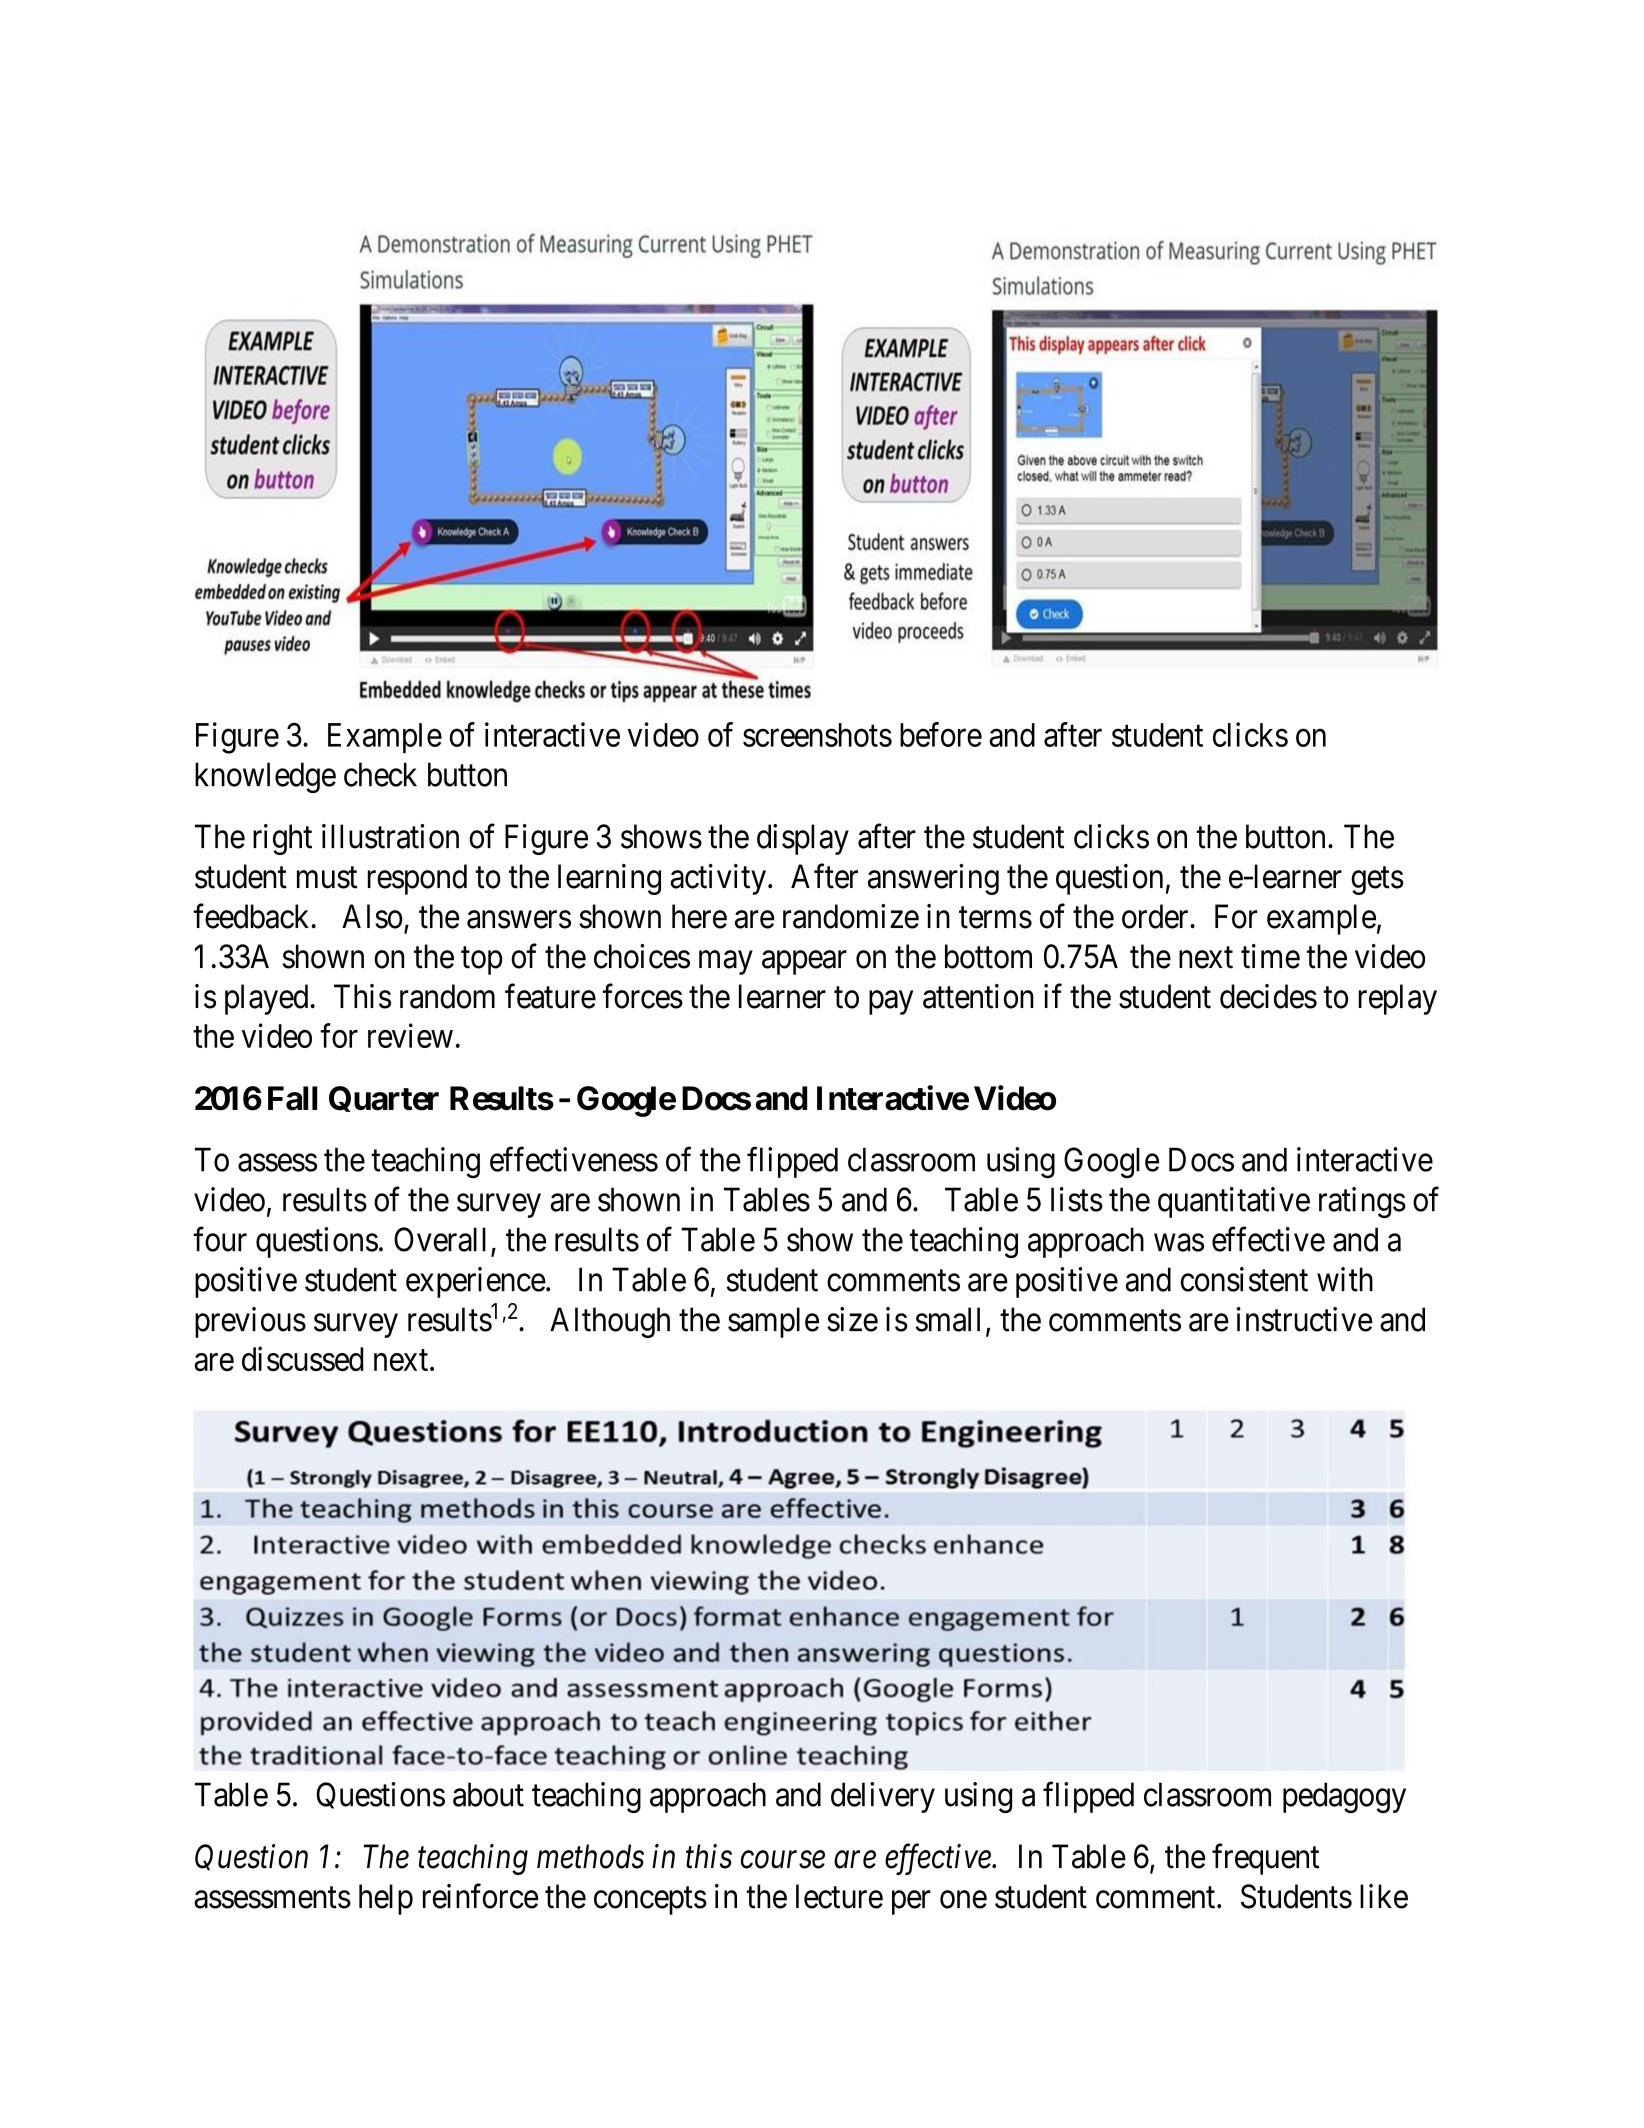 The image size is (1644, 2128). What do you see at coordinates (783, 1860) in the screenshot?
I see `course` at bounding box center [783, 1860].
